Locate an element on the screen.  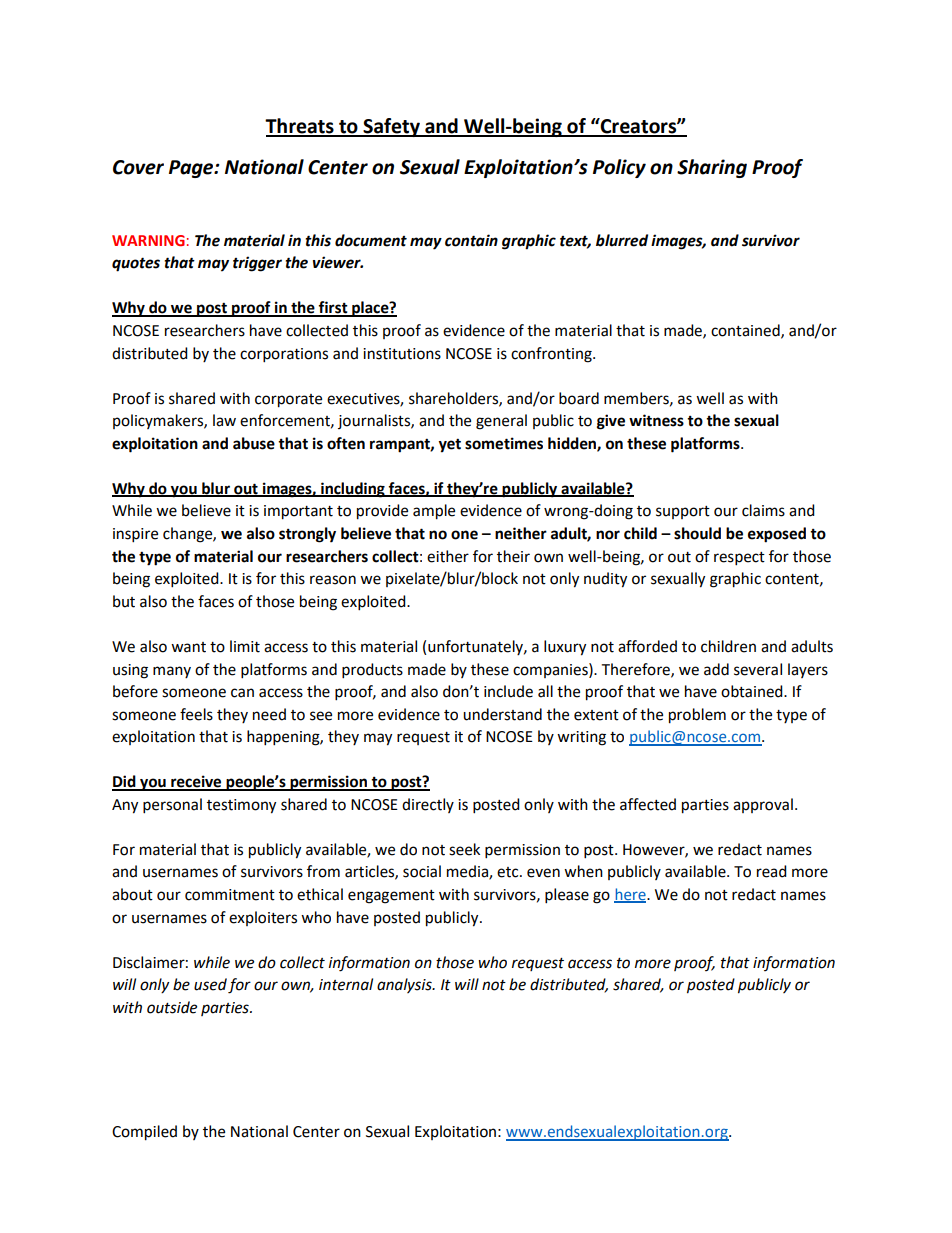
Sharing is located at coordinates (712, 168).
